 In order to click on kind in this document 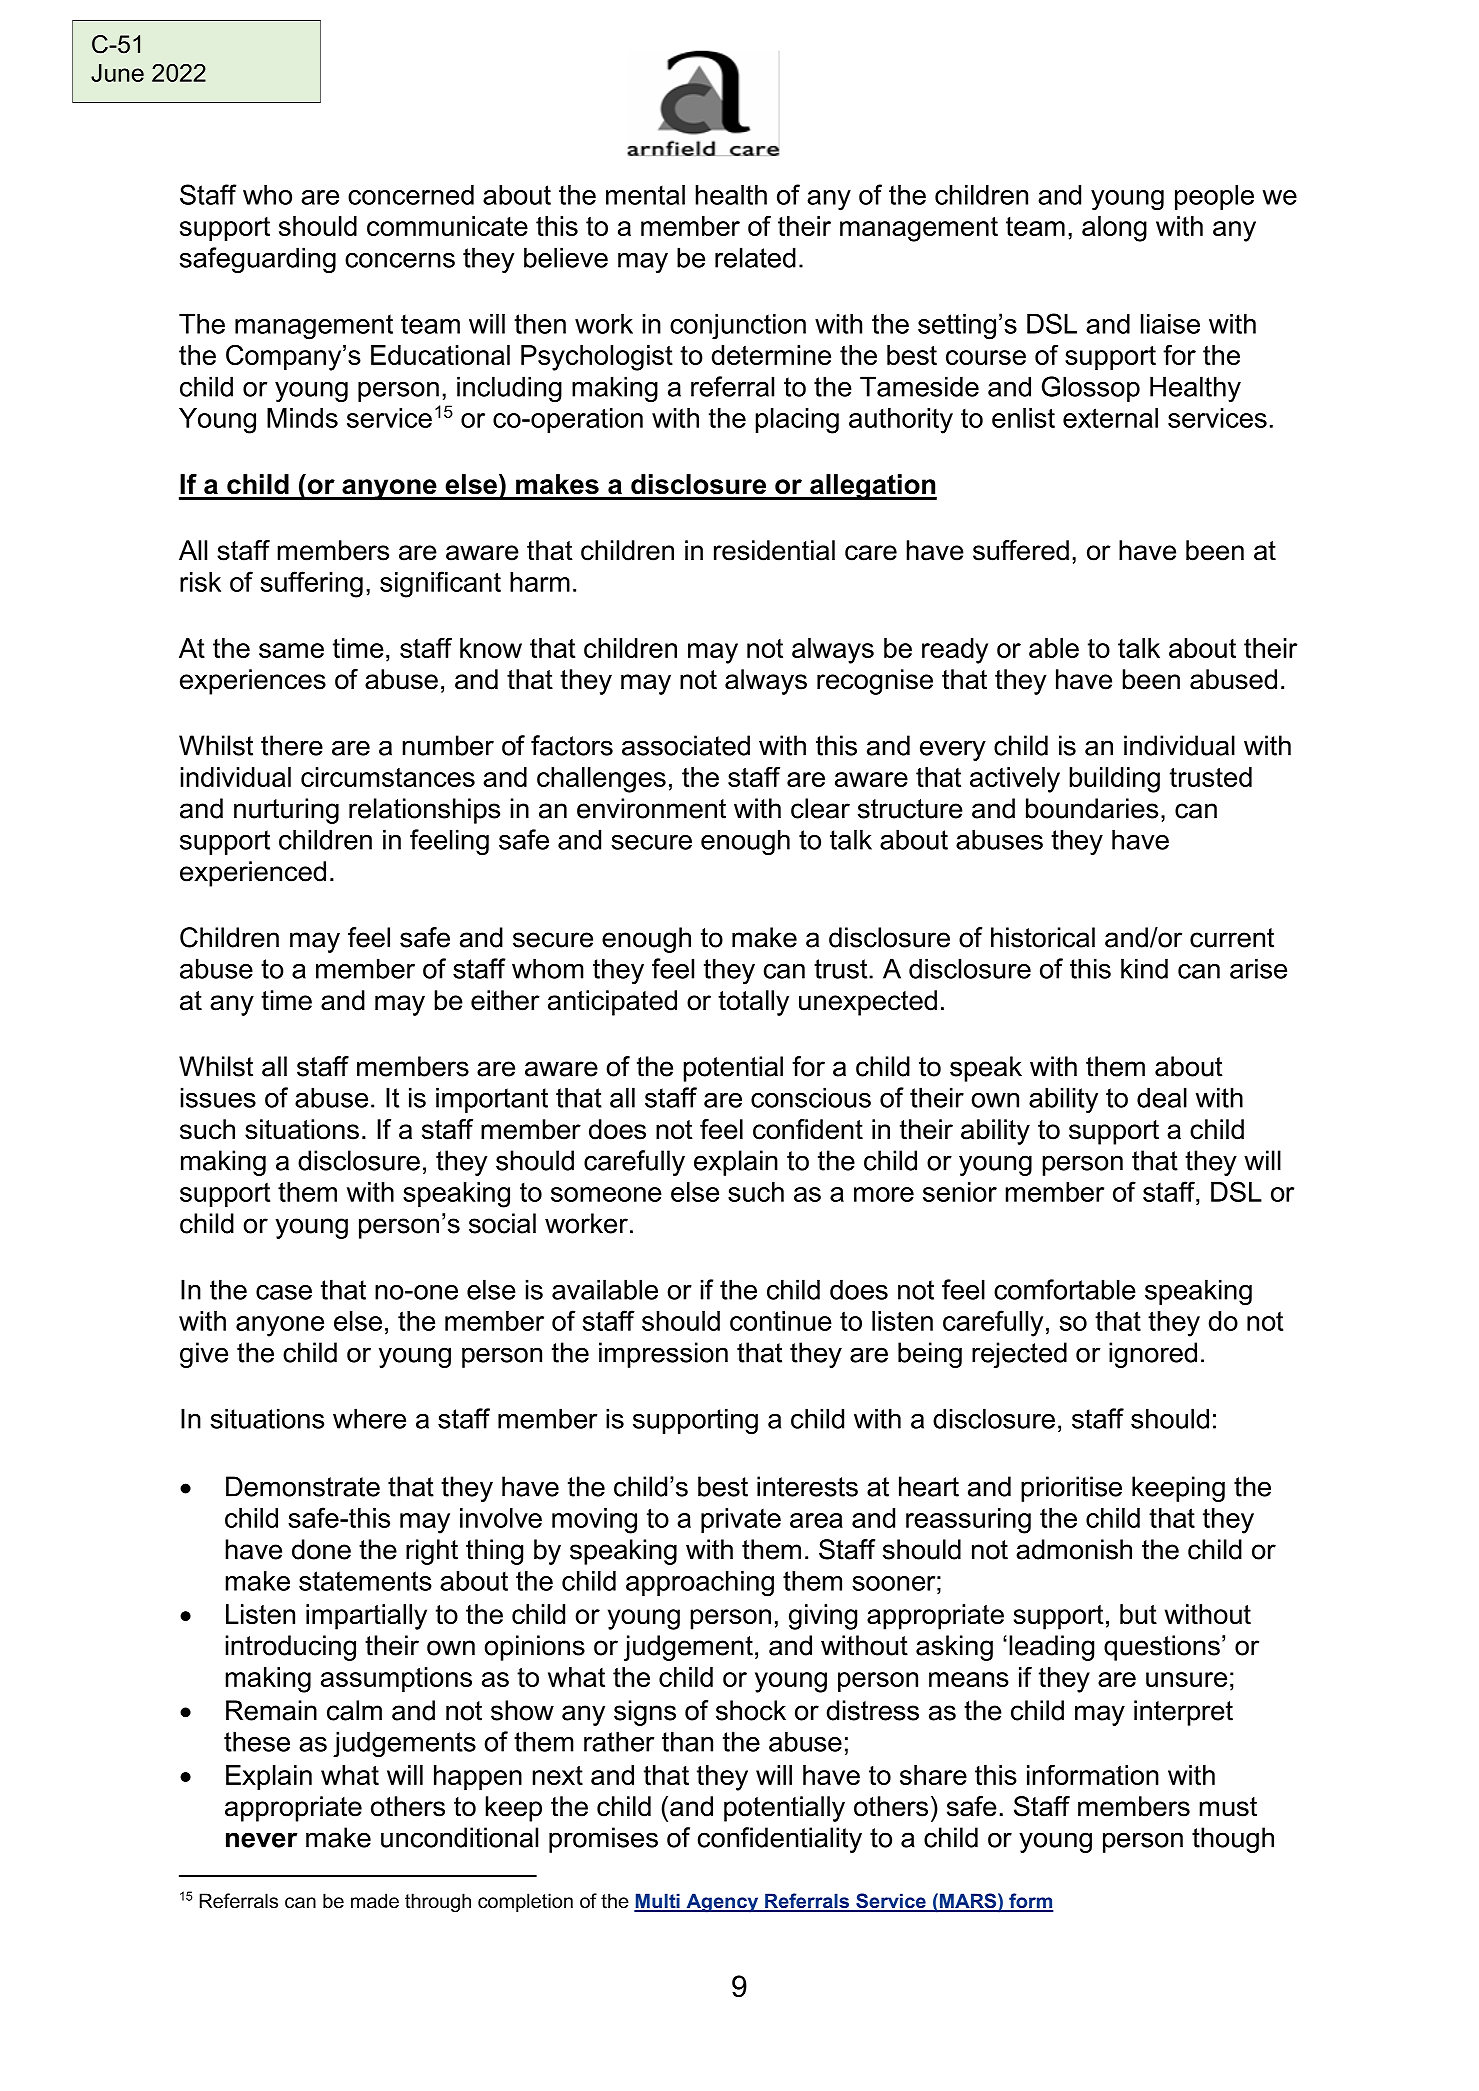, I will do `click(1144, 968)`.
